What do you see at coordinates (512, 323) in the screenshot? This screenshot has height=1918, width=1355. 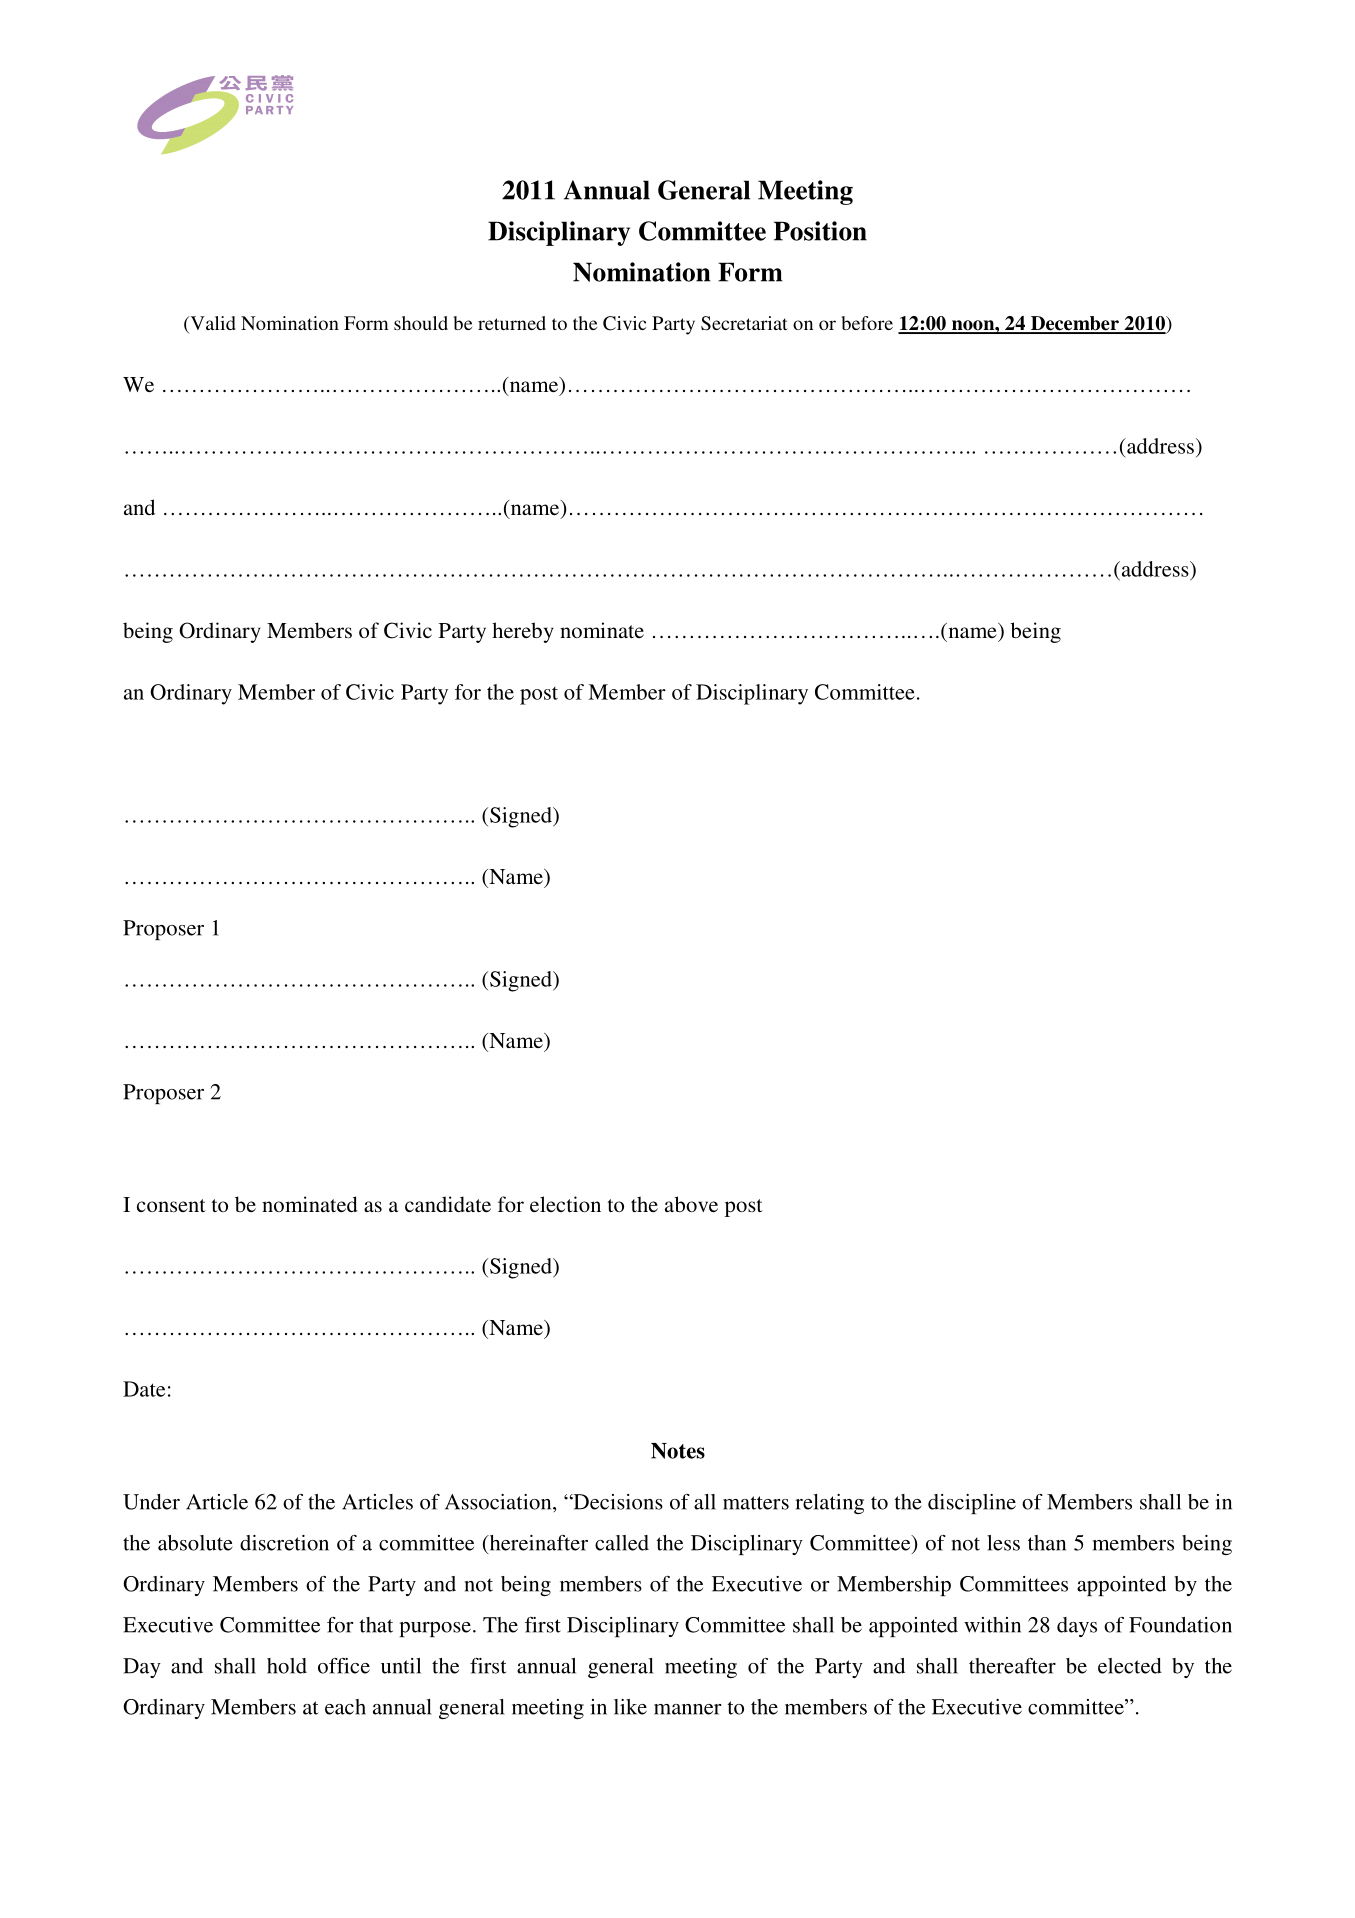 I see `returned` at bounding box center [512, 323].
